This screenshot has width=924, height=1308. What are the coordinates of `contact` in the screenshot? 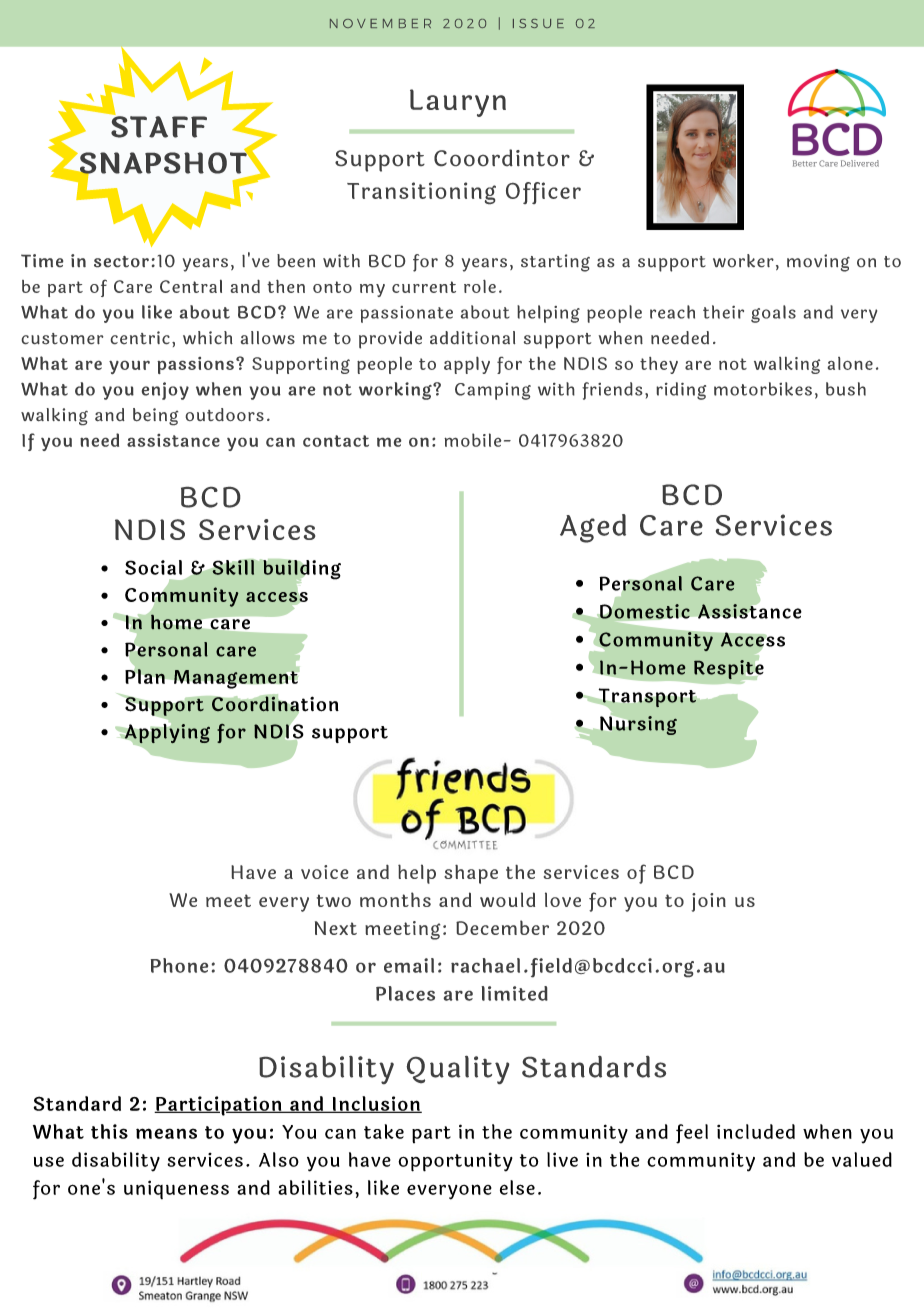 It's located at (336, 441).
